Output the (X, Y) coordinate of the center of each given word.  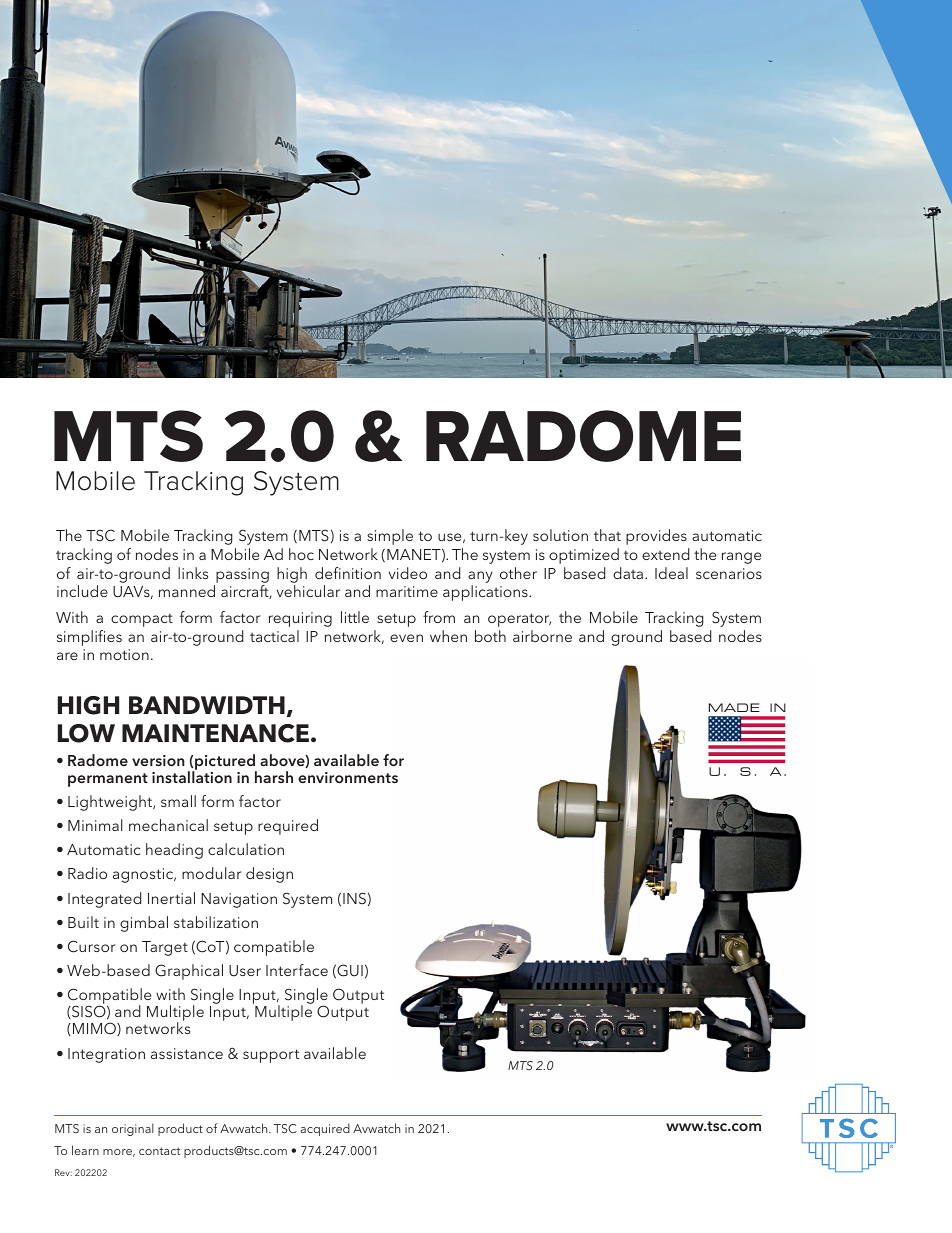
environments (348, 777)
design (269, 875)
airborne (542, 636)
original (133, 1129)
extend (666, 554)
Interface (297, 970)
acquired (325, 1129)
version (158, 760)
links (193, 573)
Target (165, 948)
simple (390, 537)
